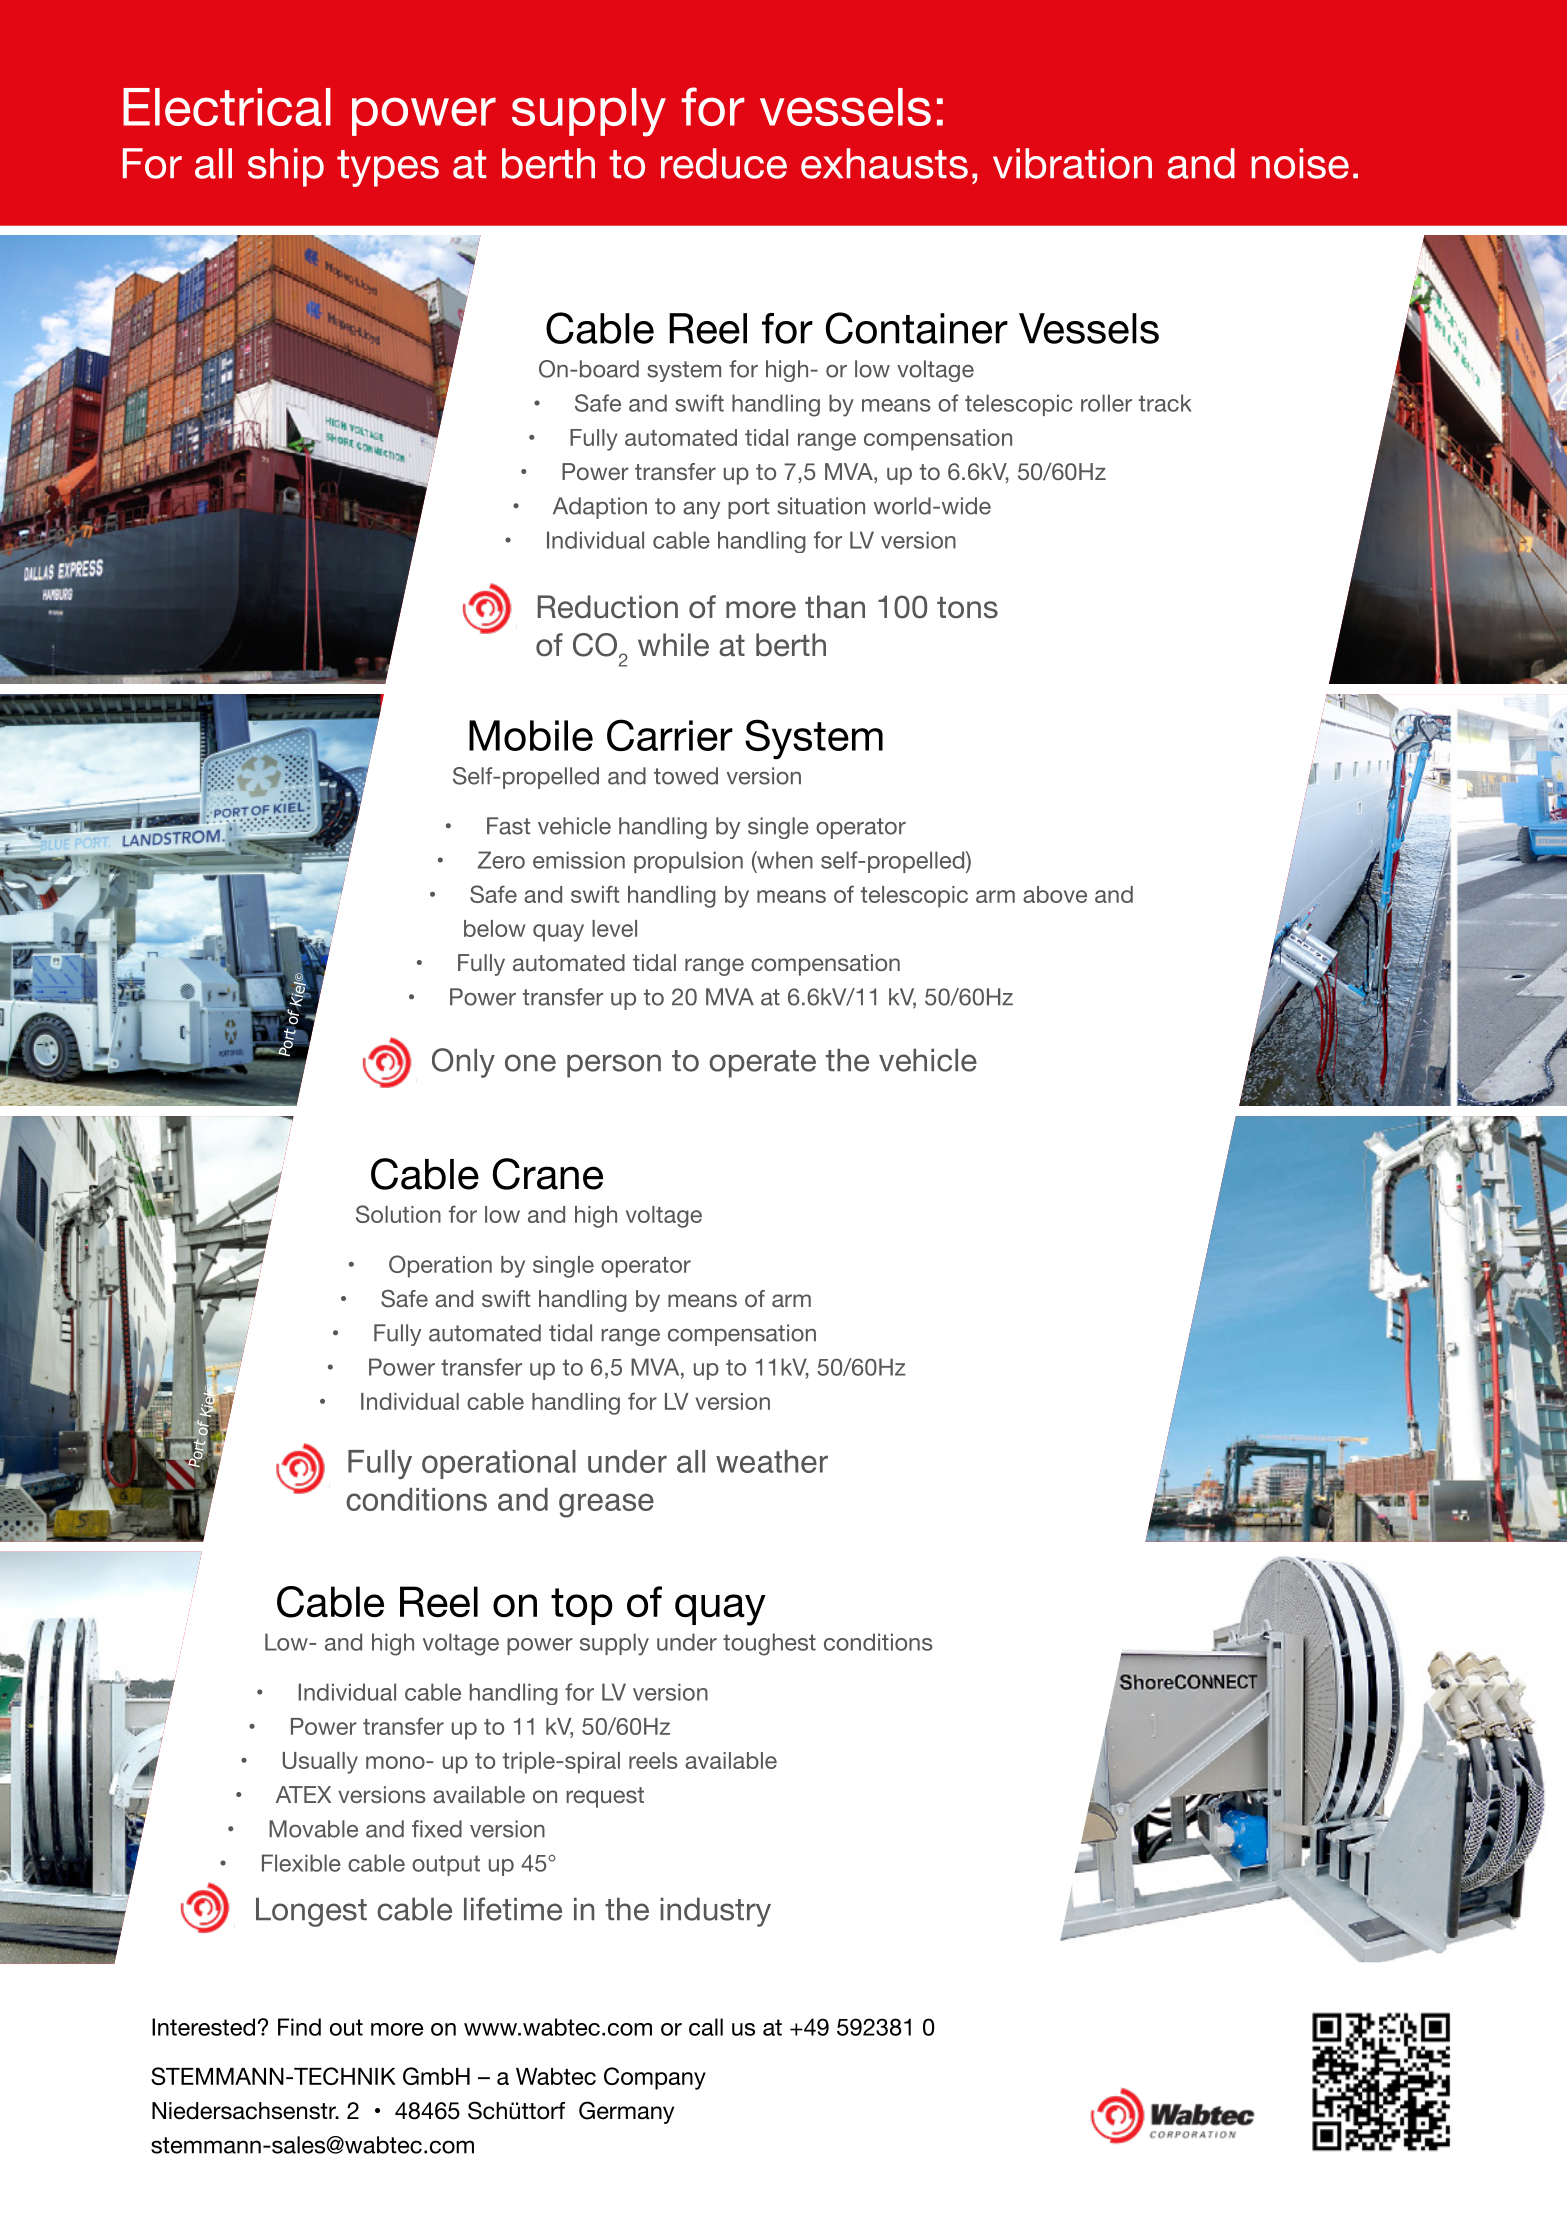  What do you see at coordinates (772, 1461) in the screenshot?
I see `weather` at bounding box center [772, 1461].
